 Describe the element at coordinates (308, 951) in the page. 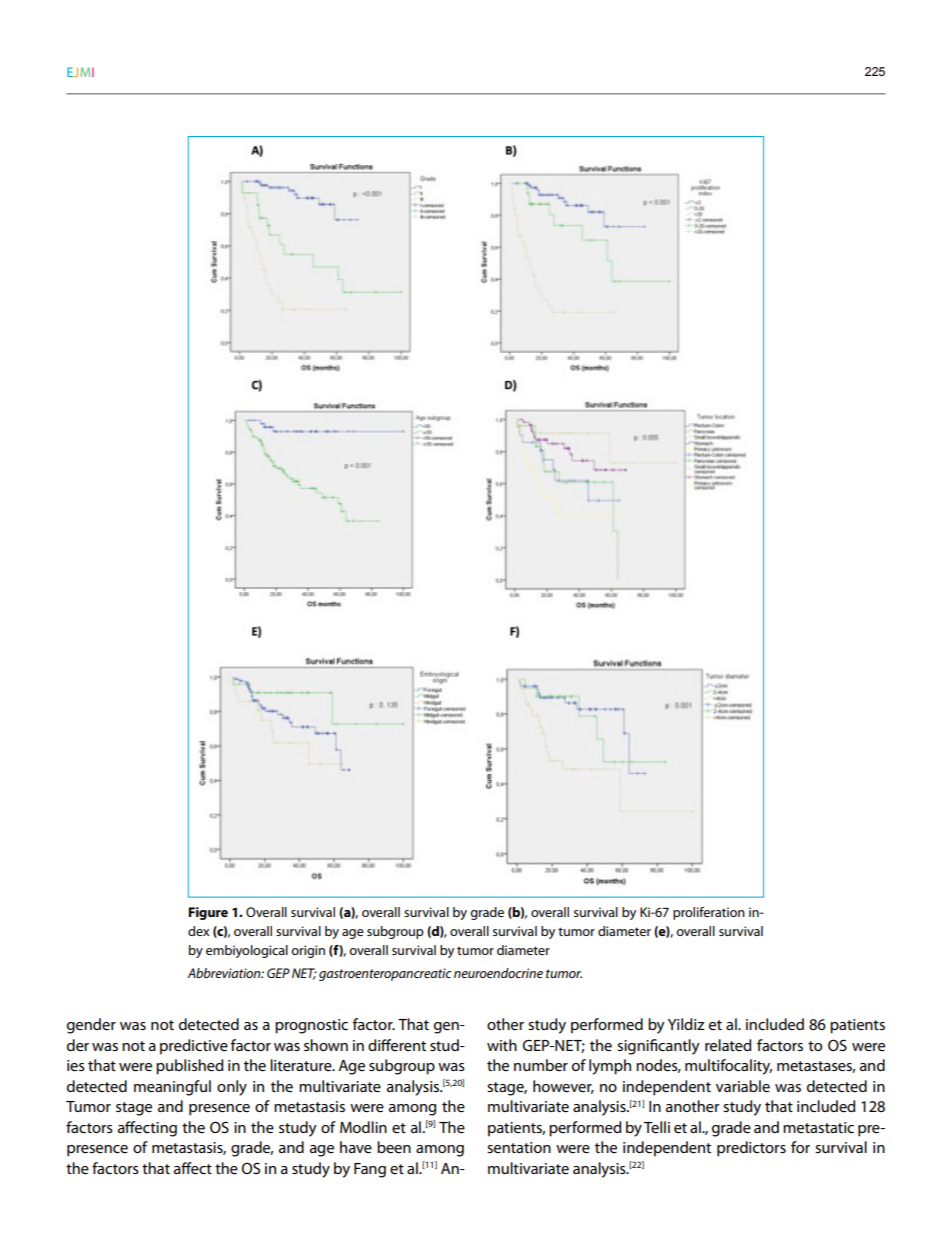

I see `origin` at that location.
